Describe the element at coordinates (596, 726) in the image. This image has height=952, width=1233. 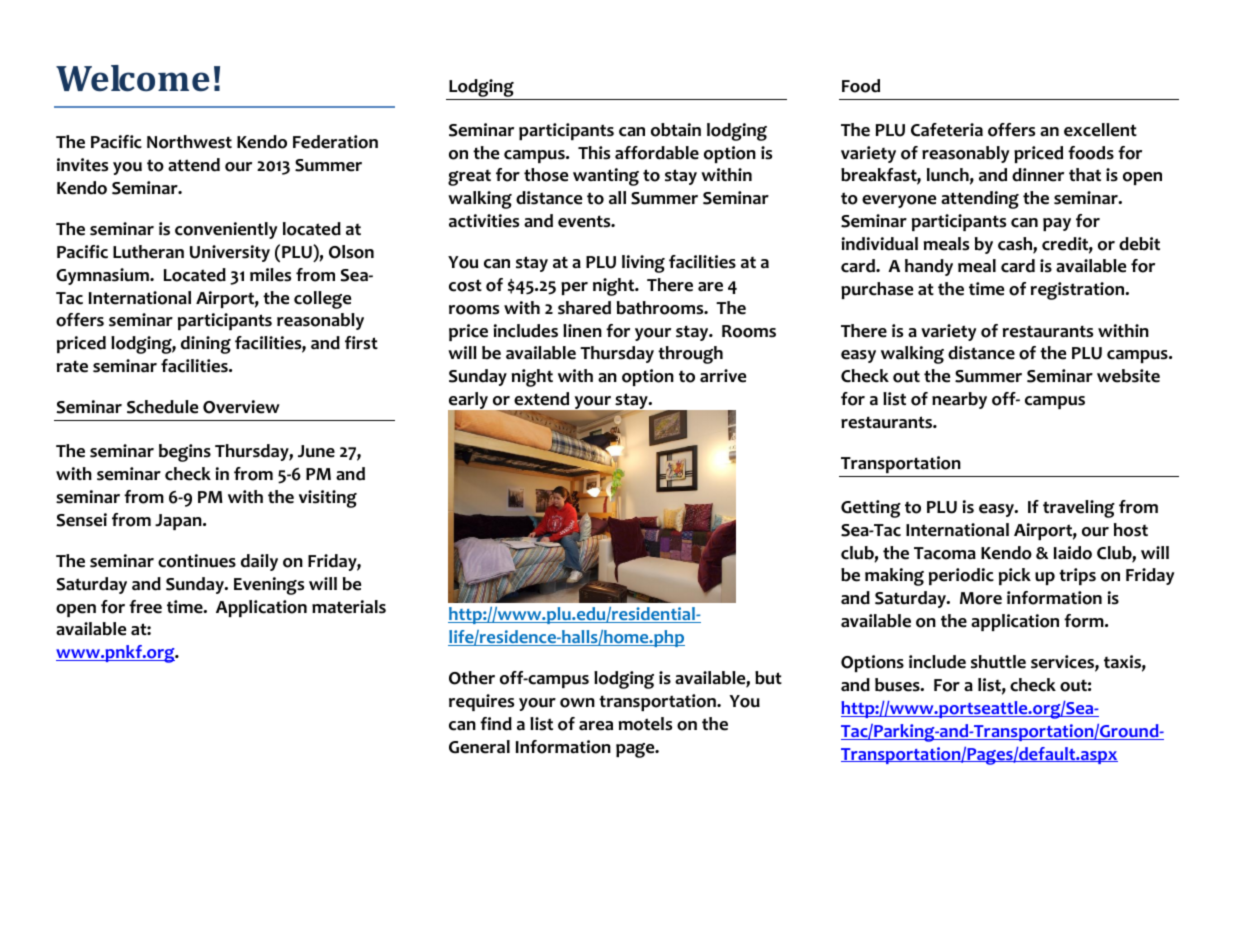
I see `area` at that location.
